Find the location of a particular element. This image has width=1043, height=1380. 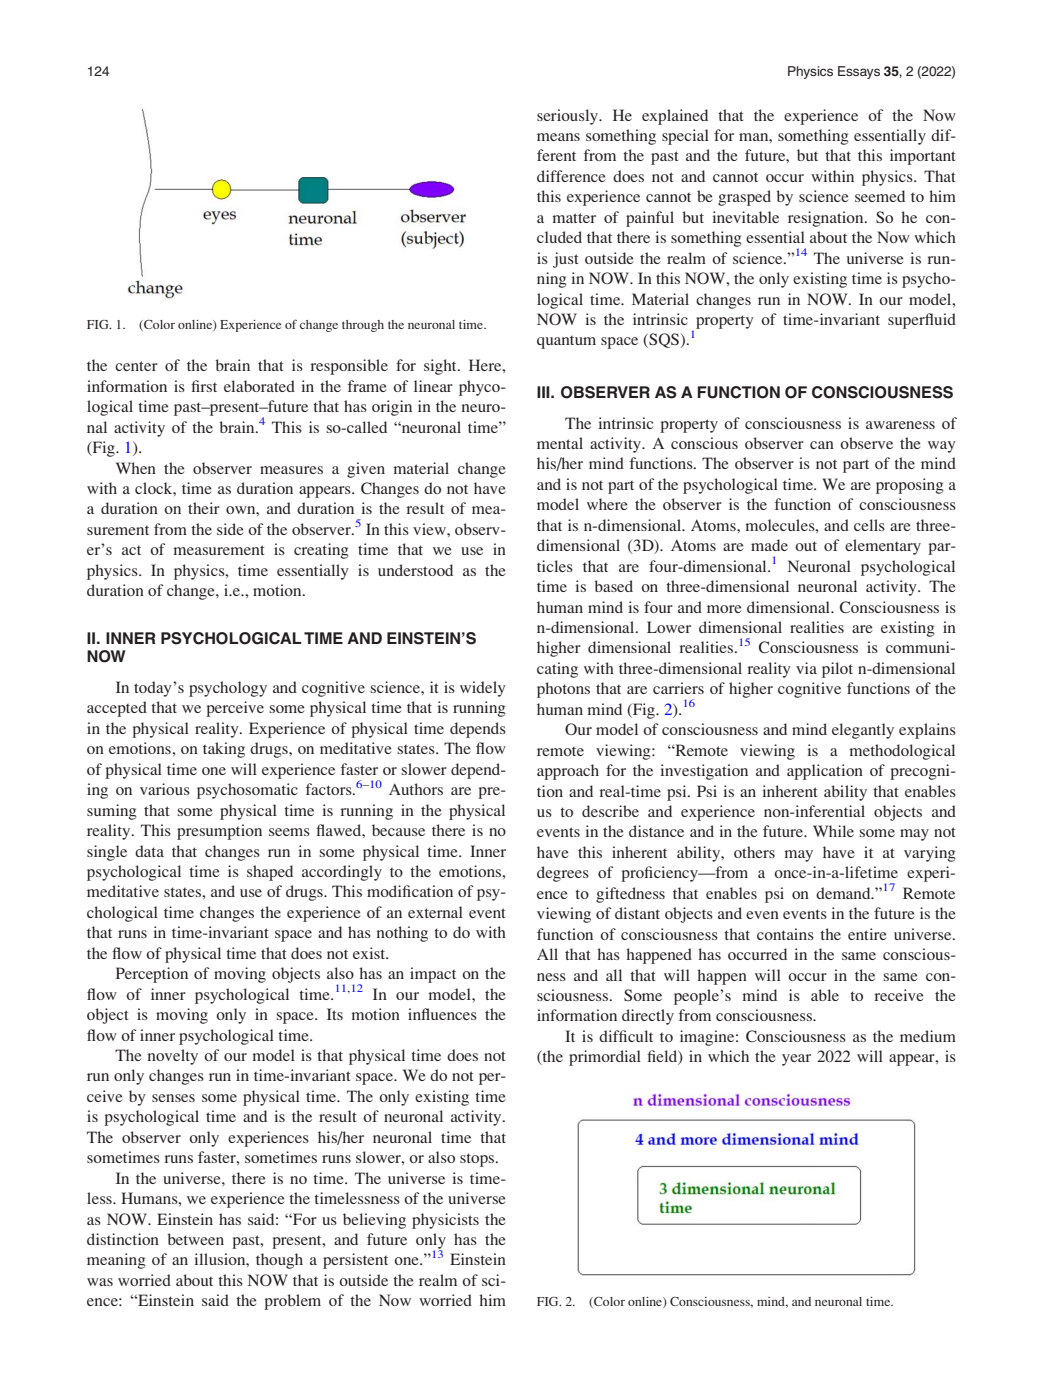

seriously is located at coordinates (568, 117).
